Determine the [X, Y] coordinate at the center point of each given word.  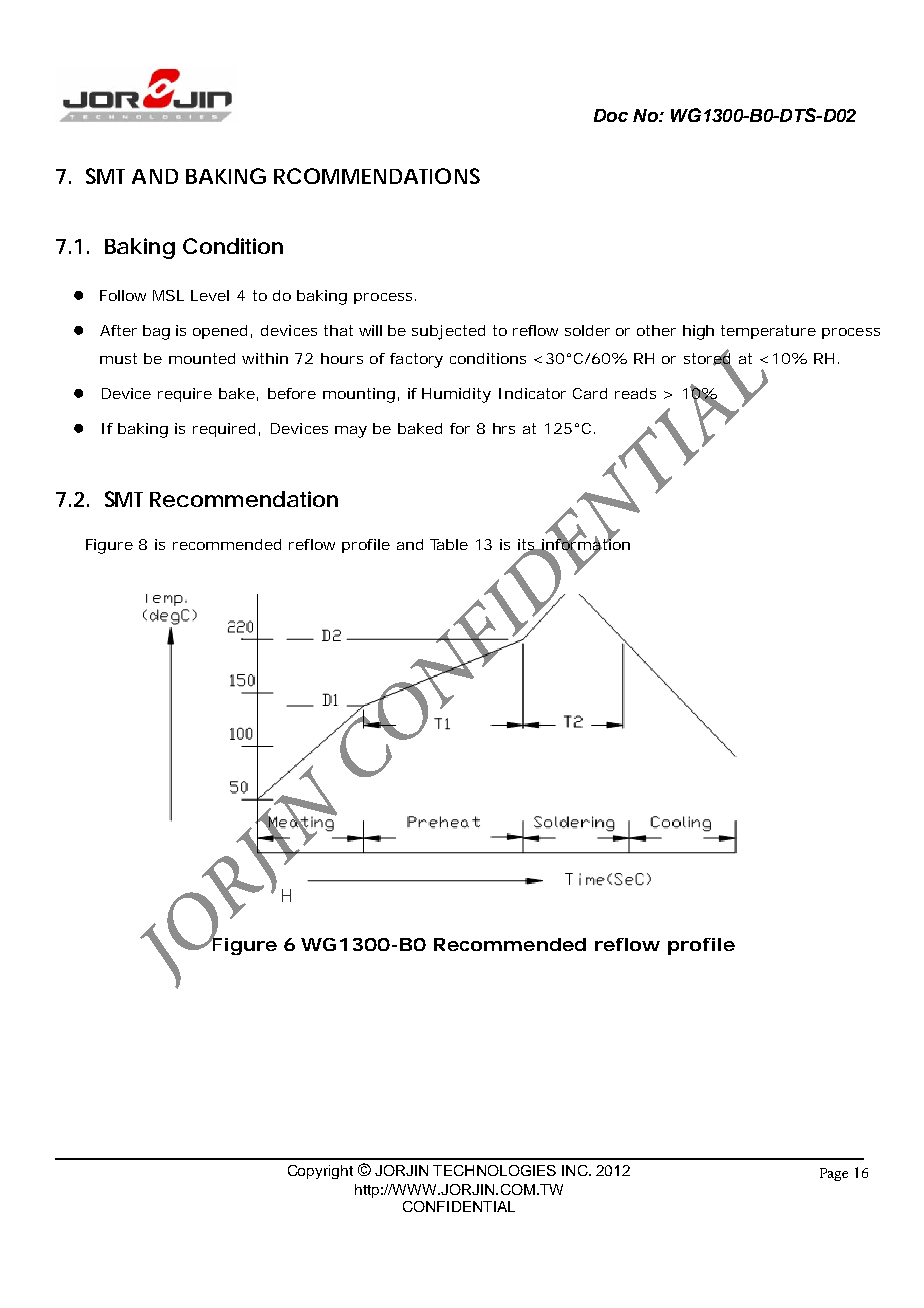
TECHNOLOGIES [494, 1170]
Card [590, 393]
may [351, 432]
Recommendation [244, 499]
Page [834, 1174]
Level [210, 295]
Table [449, 544]
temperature [768, 332]
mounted [202, 358]
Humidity [456, 395]
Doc [611, 115]
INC [576, 1170]
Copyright [320, 1172]
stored [708, 358]
